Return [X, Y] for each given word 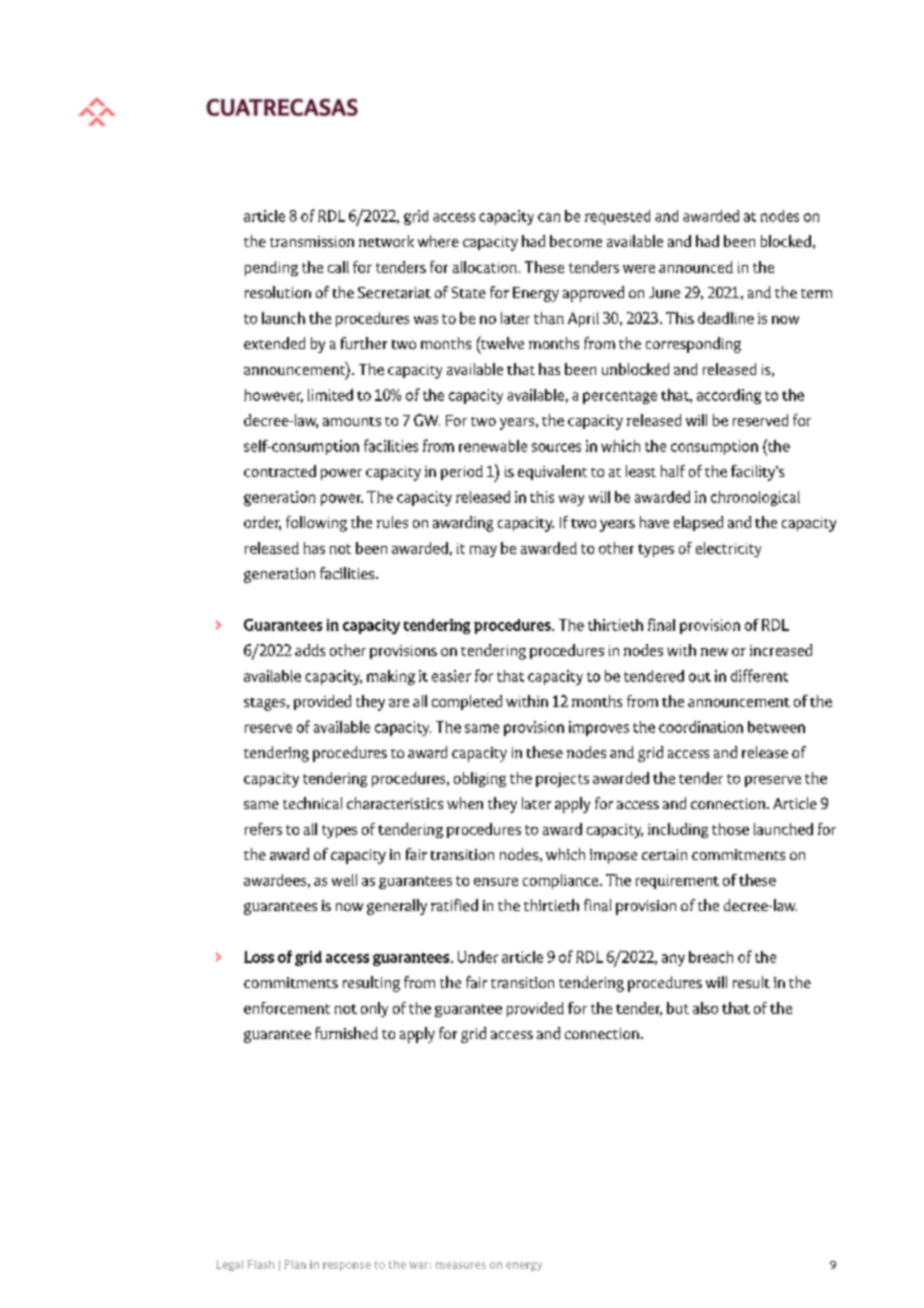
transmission [312, 241]
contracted [280, 471]
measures [461, 1265]
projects [562, 780]
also [705, 1008]
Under [478, 957]
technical [312, 803]
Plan [295, 1264]
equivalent [552, 472]
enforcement [287, 1008]
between [776, 727]
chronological [755, 498]
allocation [485, 267]
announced [696, 267]
